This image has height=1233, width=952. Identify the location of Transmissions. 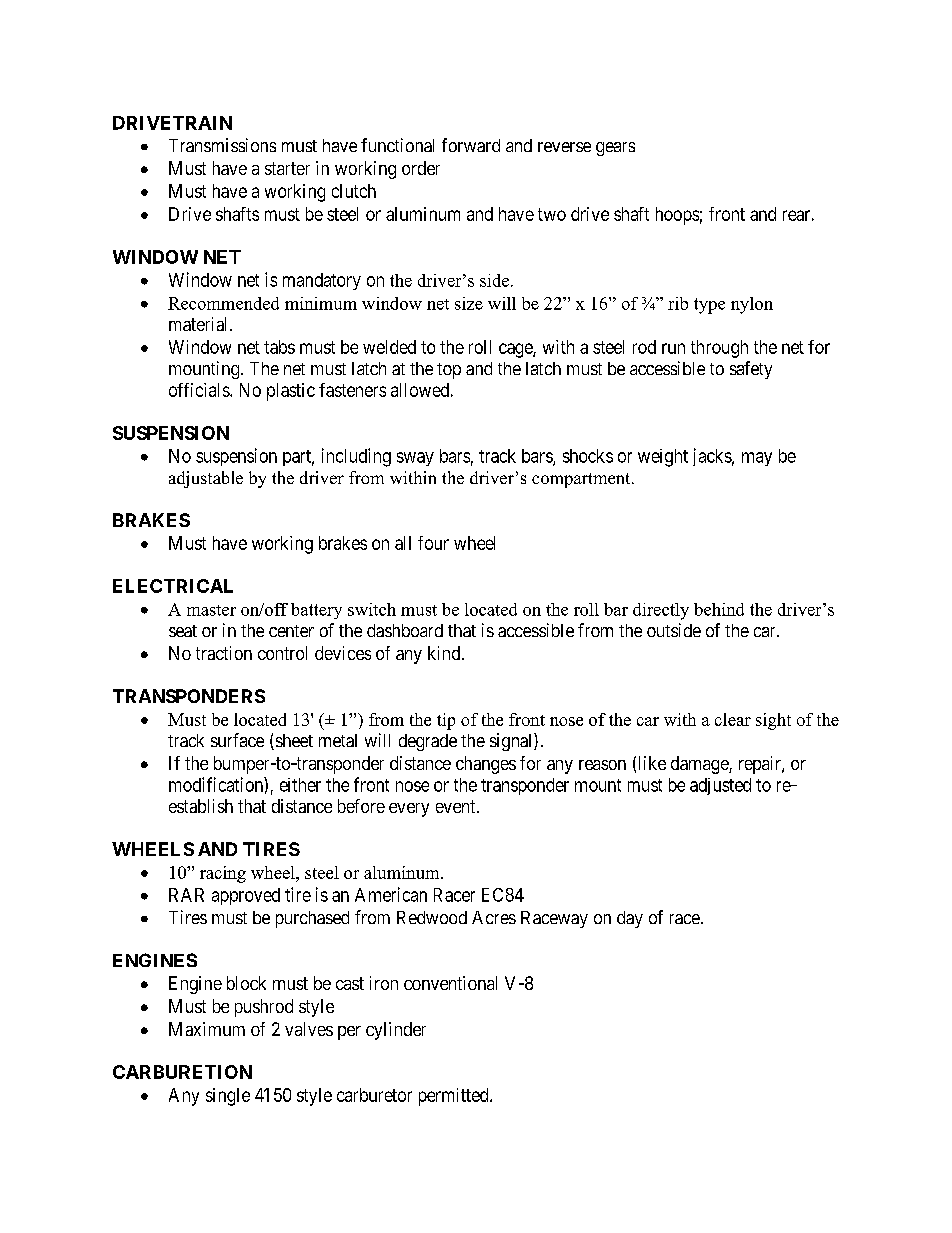
(222, 145).
